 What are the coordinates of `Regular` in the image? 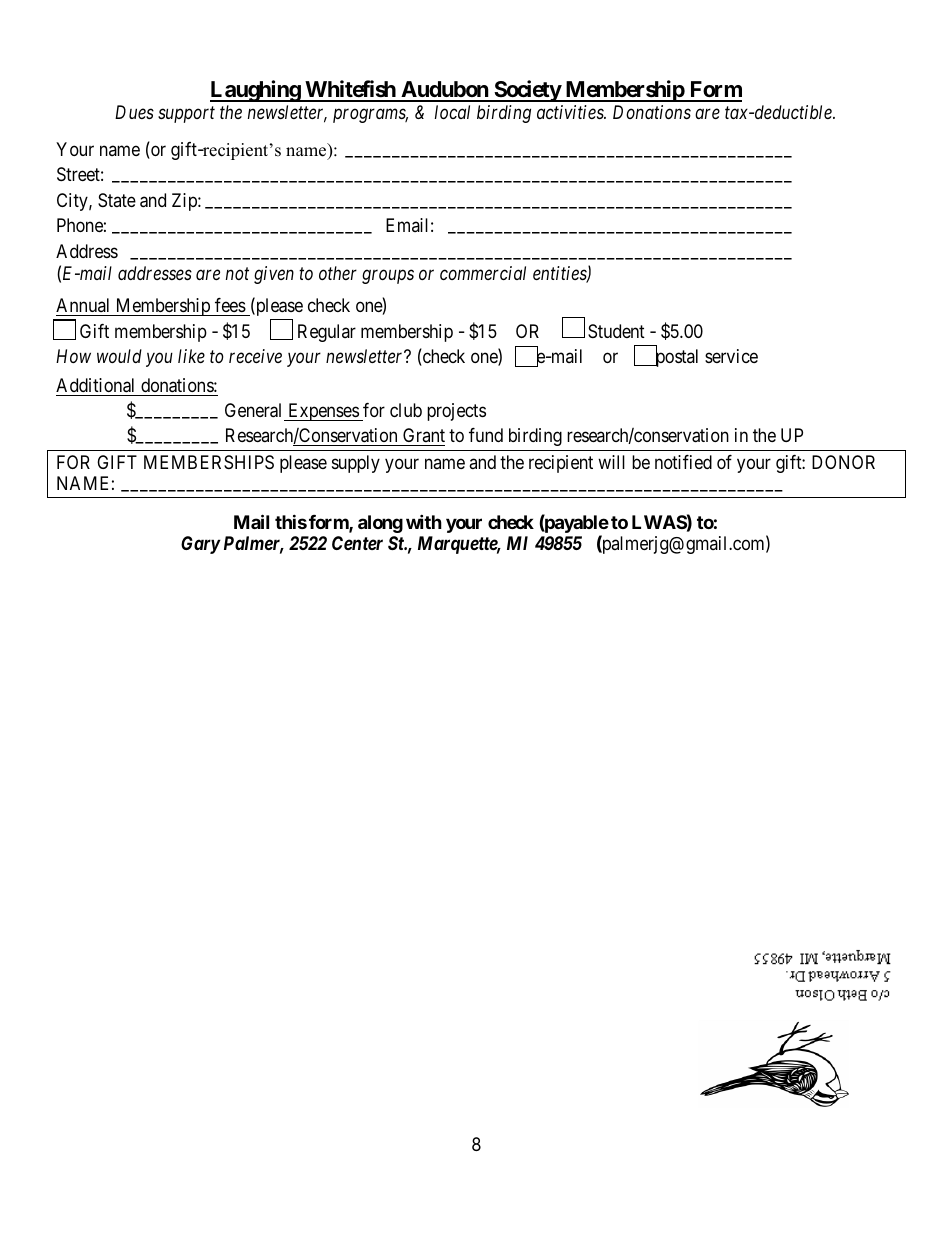 It's located at (327, 333).
